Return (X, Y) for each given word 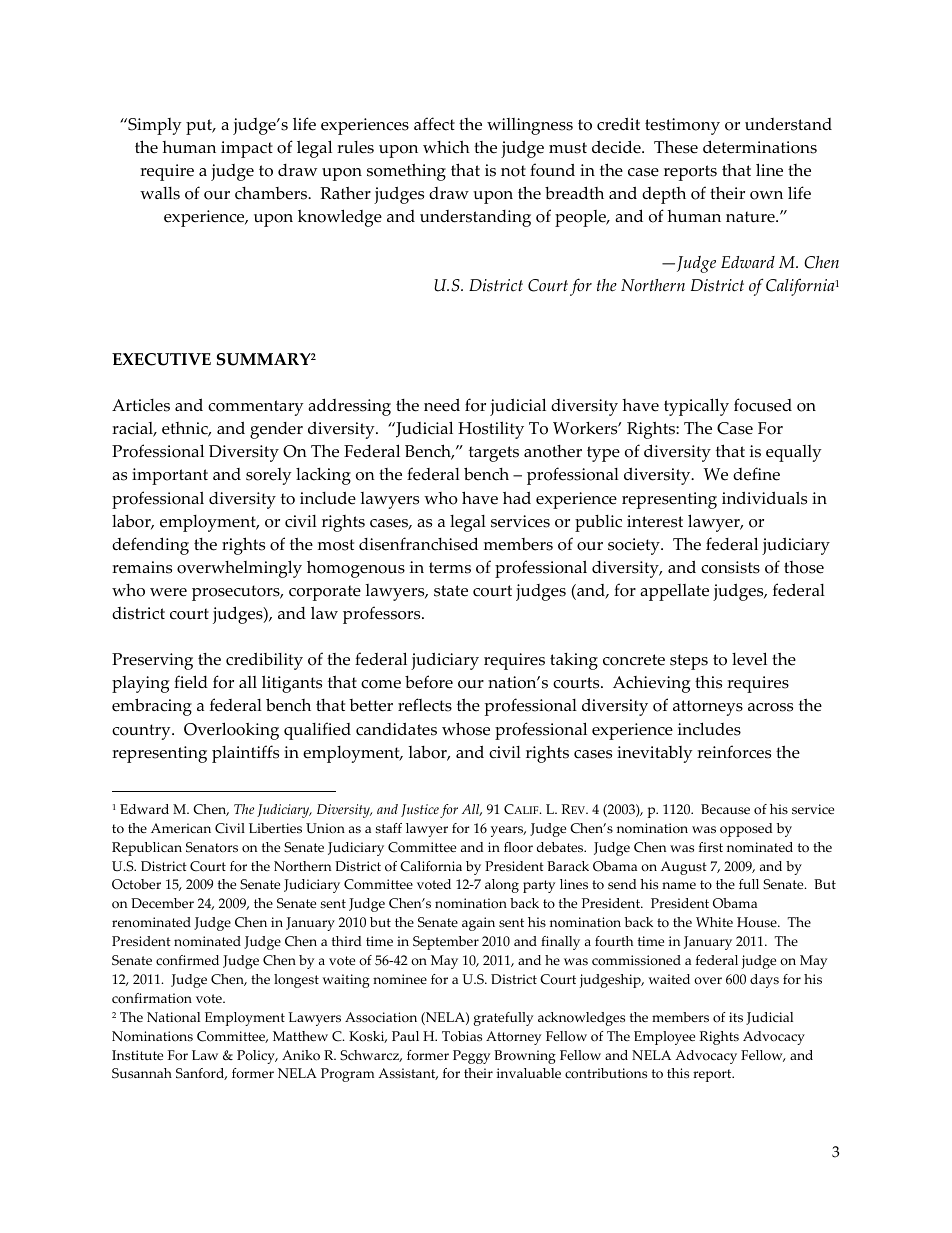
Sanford (201, 1074)
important (170, 476)
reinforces (734, 752)
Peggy (471, 1057)
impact (247, 149)
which (446, 147)
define (756, 474)
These (676, 147)
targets (494, 454)
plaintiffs (245, 754)
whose (466, 729)
